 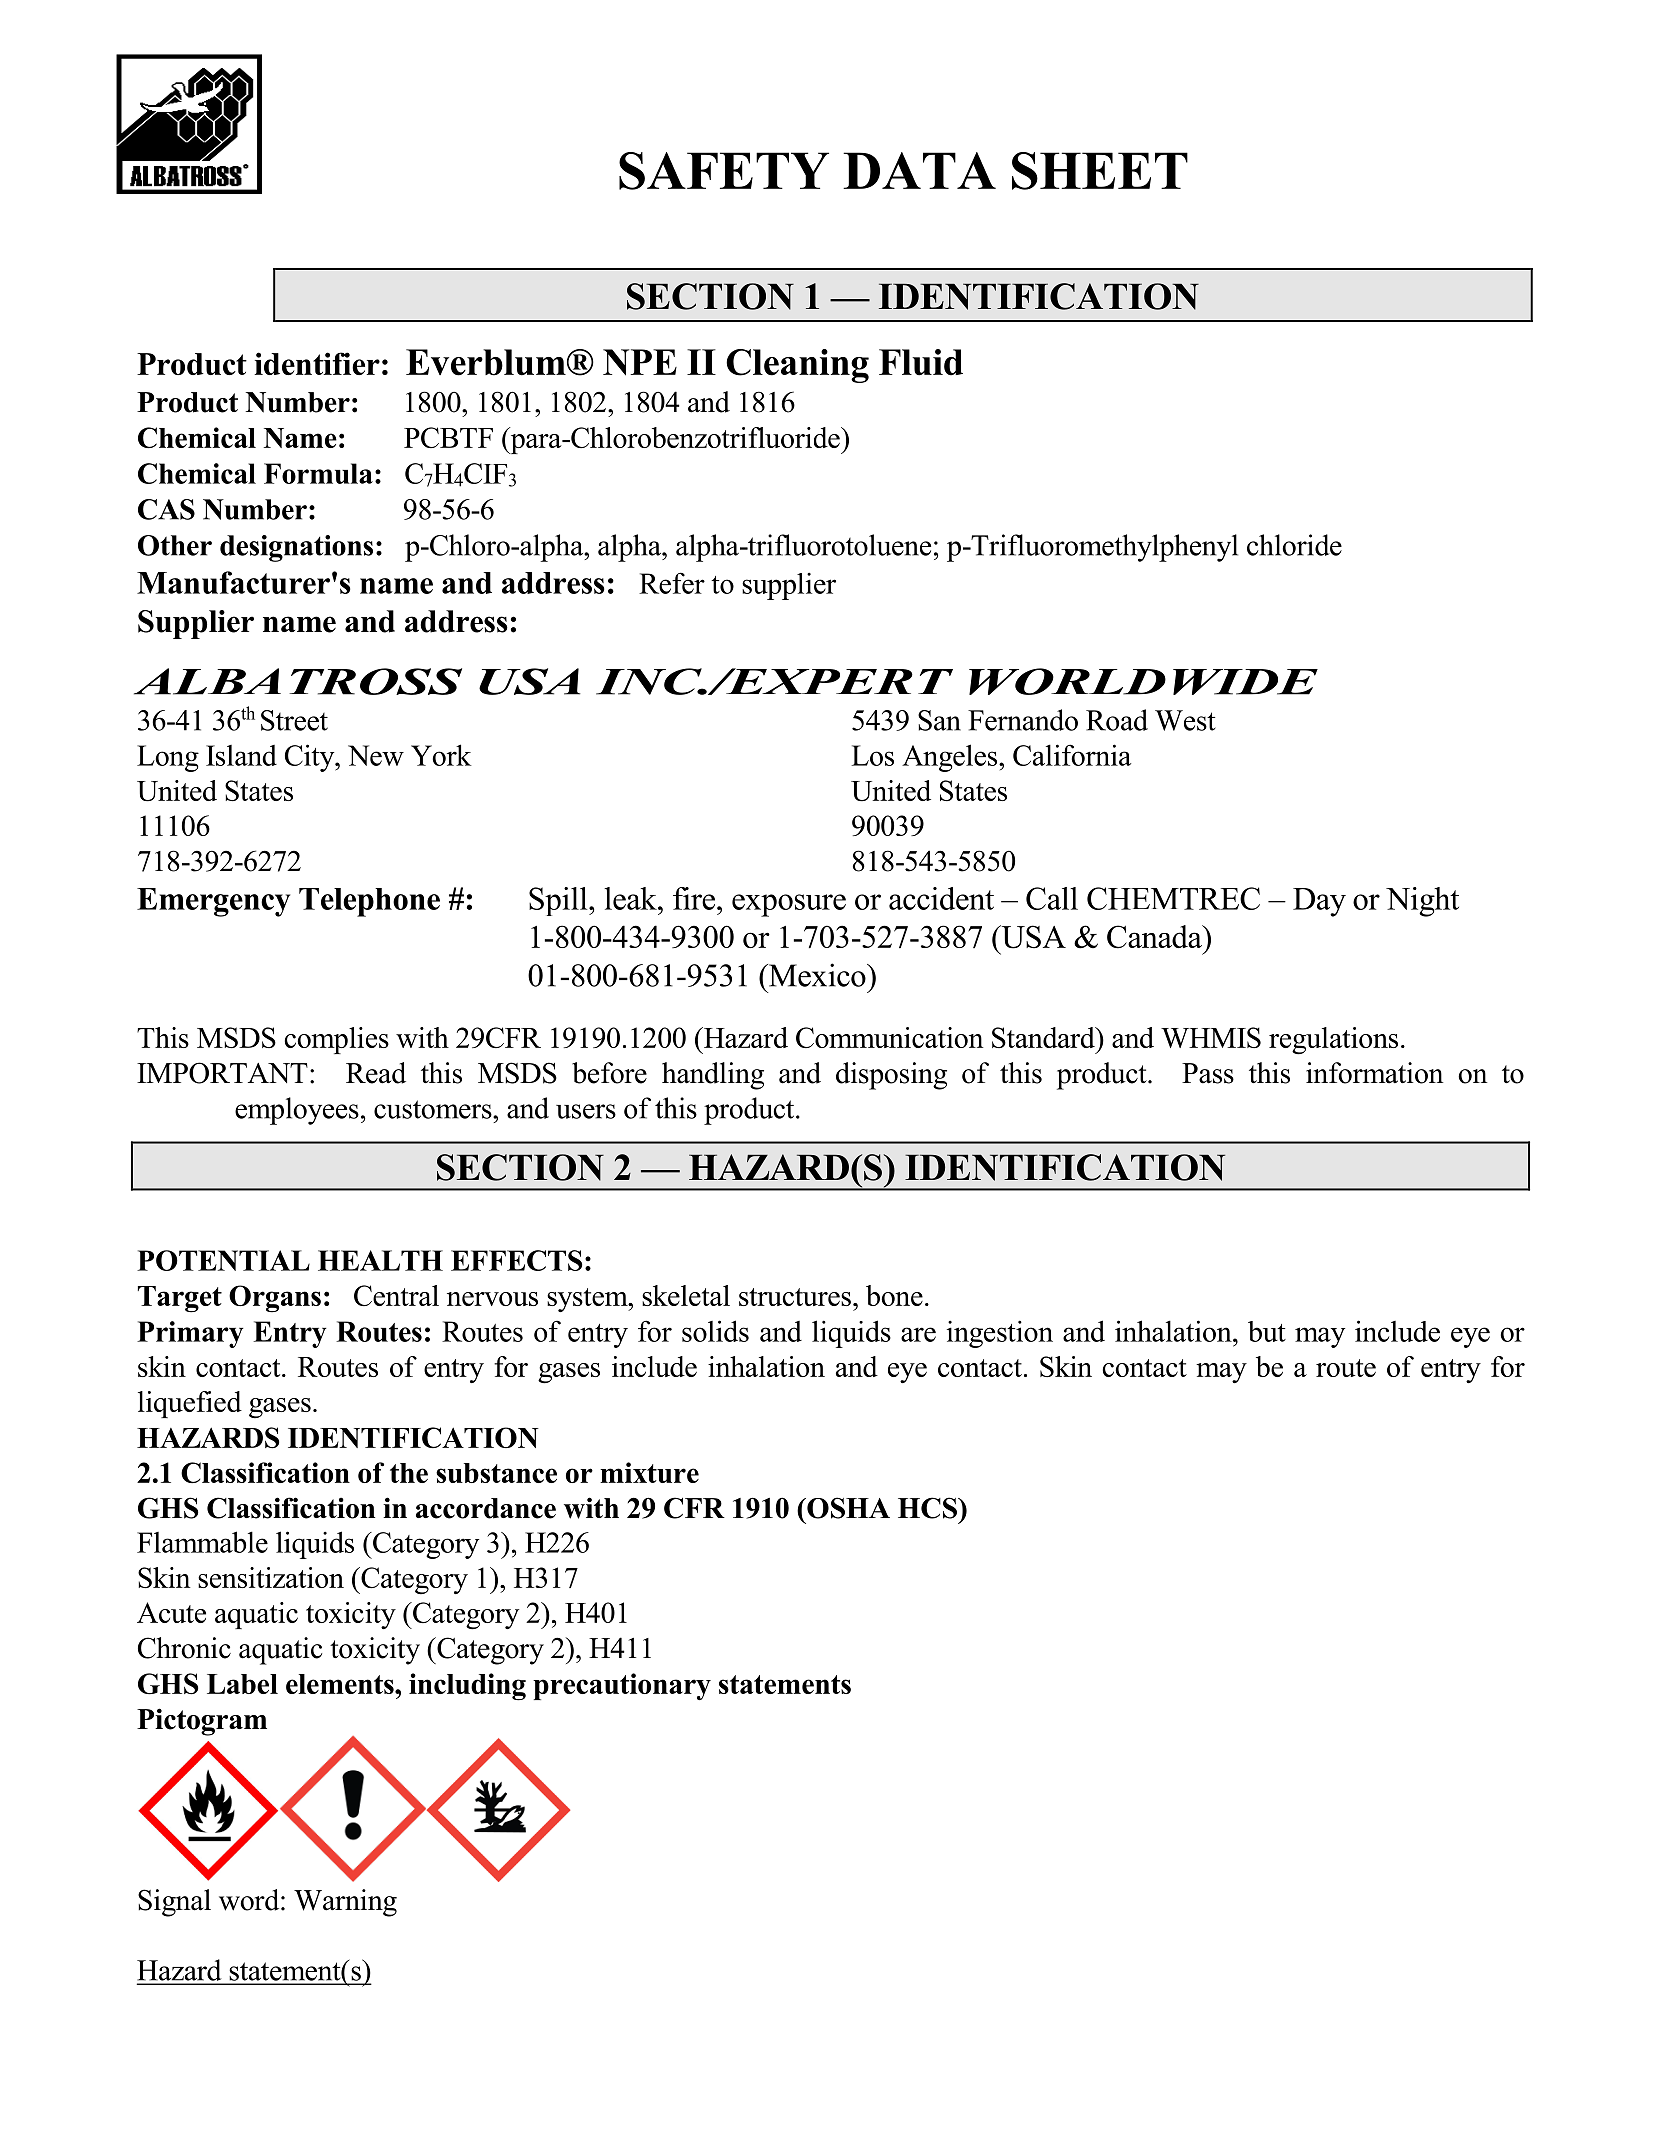 I want to click on OSHA, so click(x=847, y=1508).
